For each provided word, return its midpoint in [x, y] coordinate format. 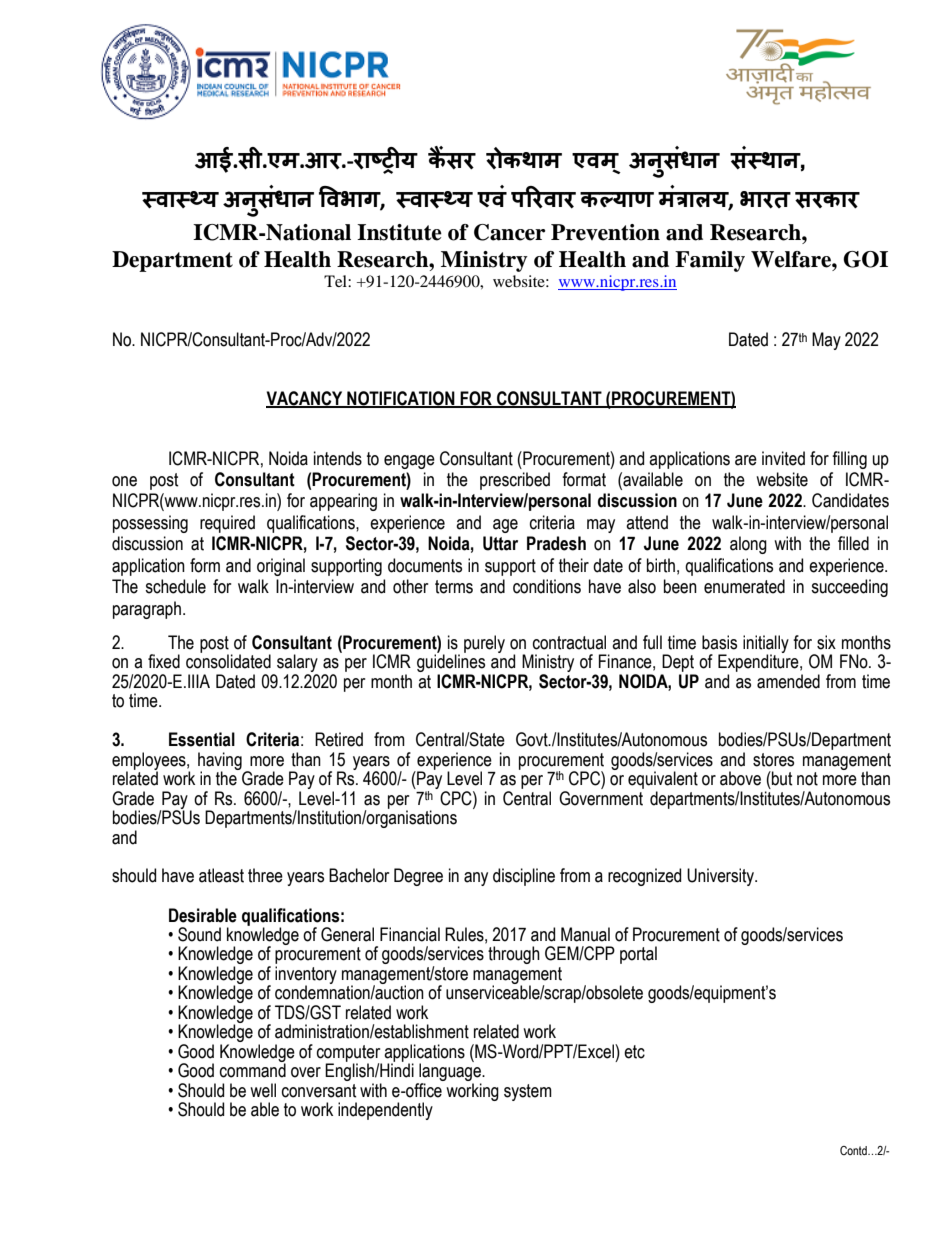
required [227, 524]
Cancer [510, 232]
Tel [336, 281]
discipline [524, 877]
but [781, 778]
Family [710, 261]
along [748, 545]
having [220, 762]
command [253, 1069]
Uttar [500, 543]
